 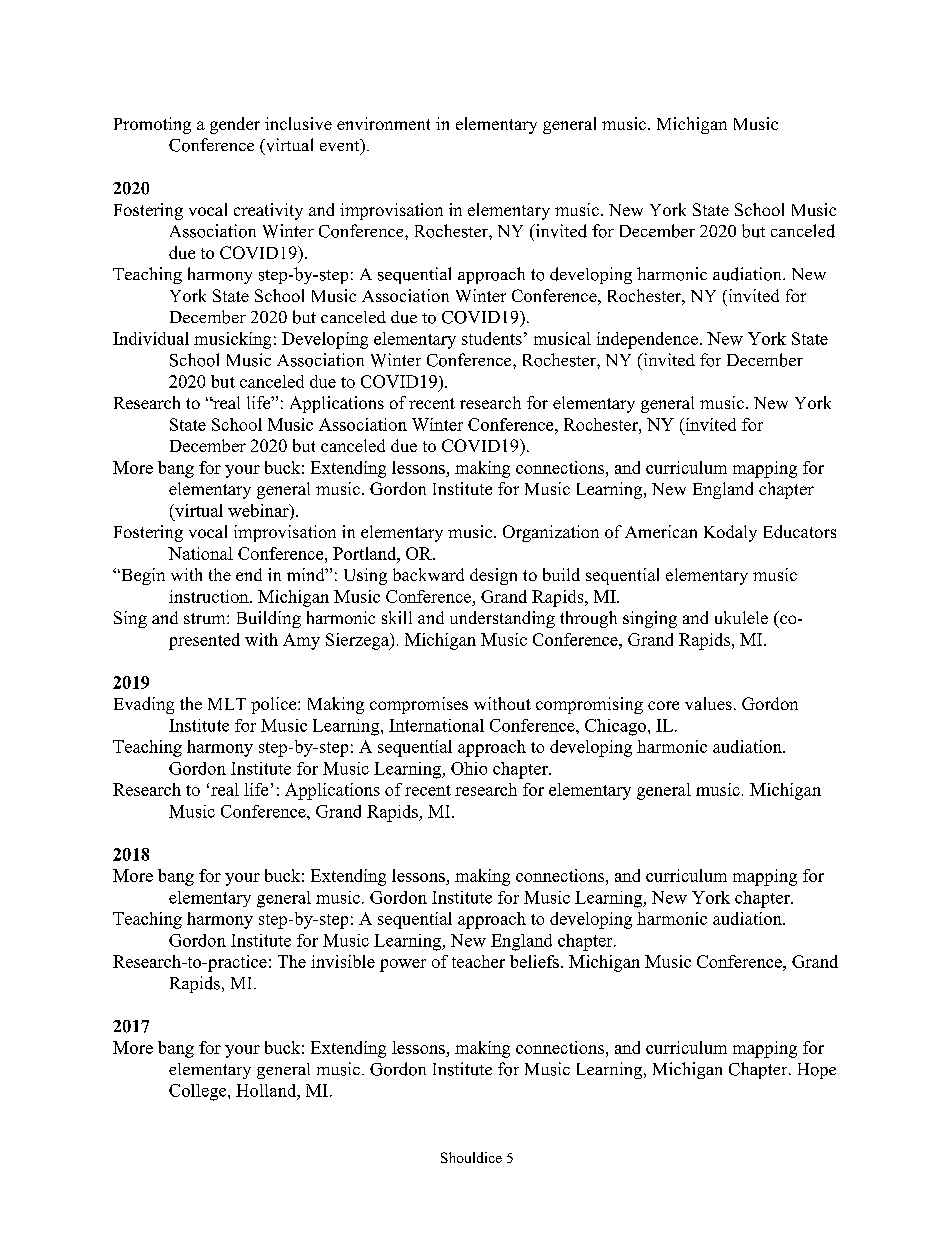 What do you see at coordinates (235, 125) in the screenshot?
I see `gender` at bounding box center [235, 125].
